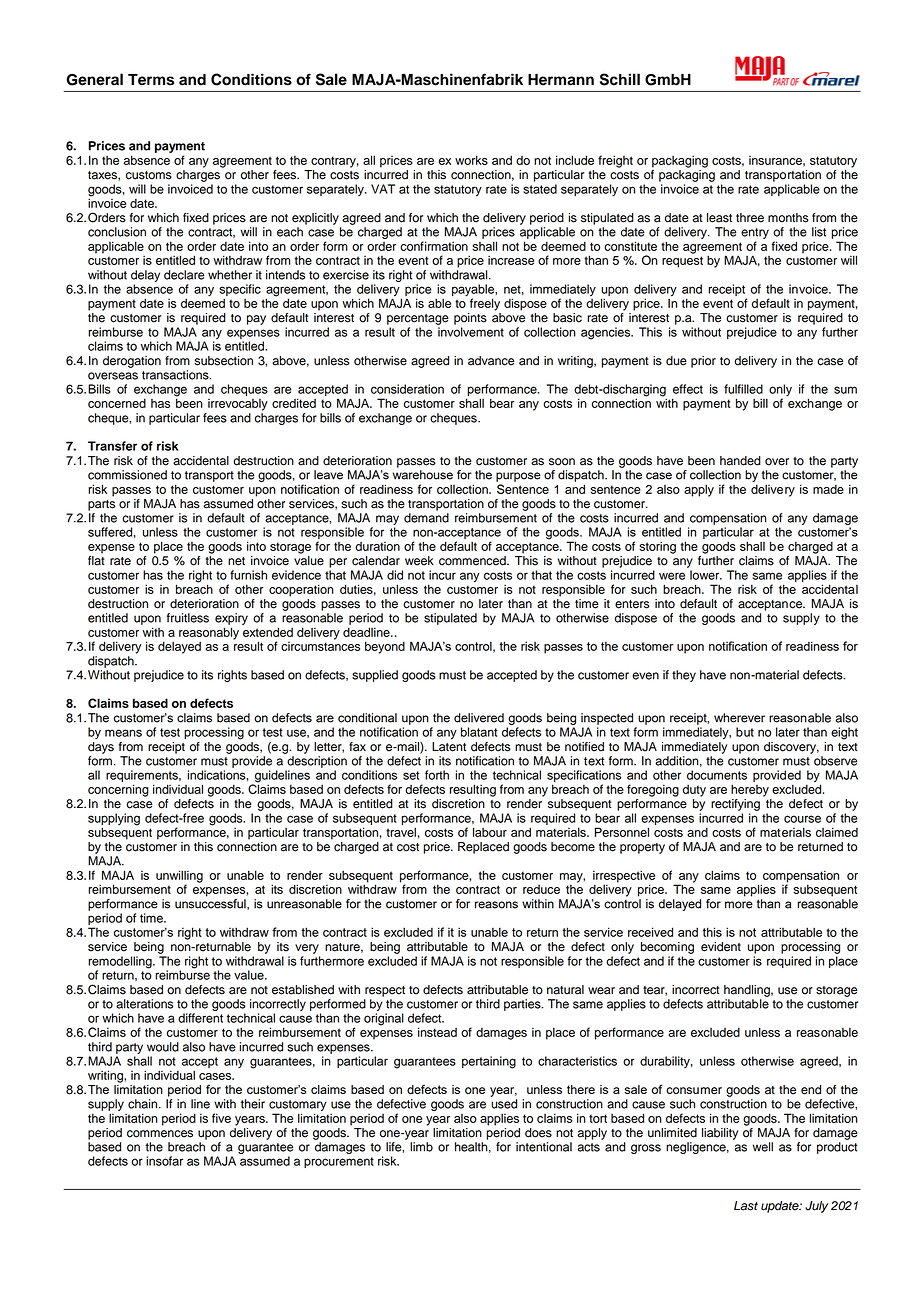  I want to click on labour, so click(490, 832).
